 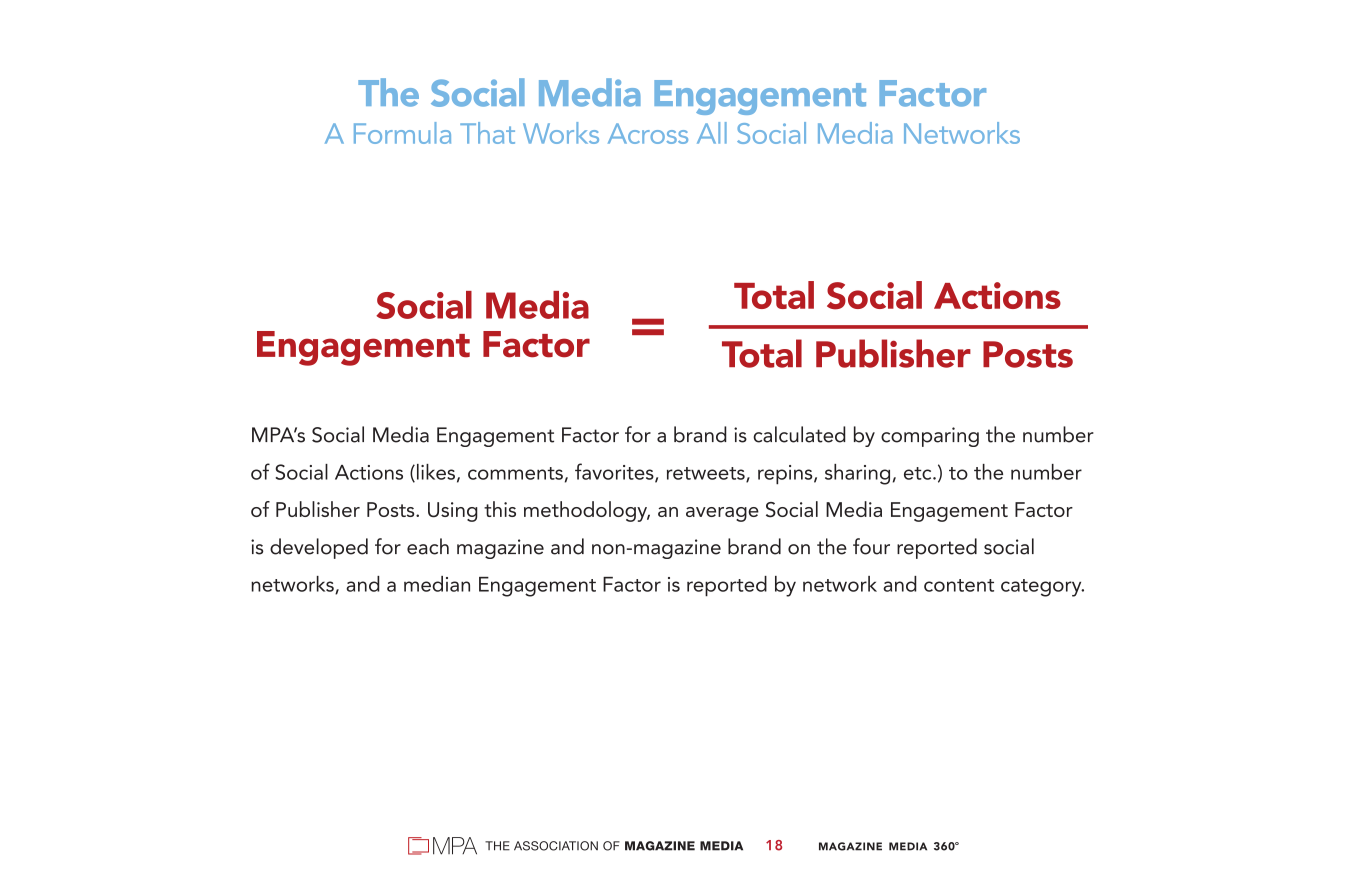 What do you see at coordinates (1042, 588) in the screenshot?
I see `category` at bounding box center [1042, 588].
